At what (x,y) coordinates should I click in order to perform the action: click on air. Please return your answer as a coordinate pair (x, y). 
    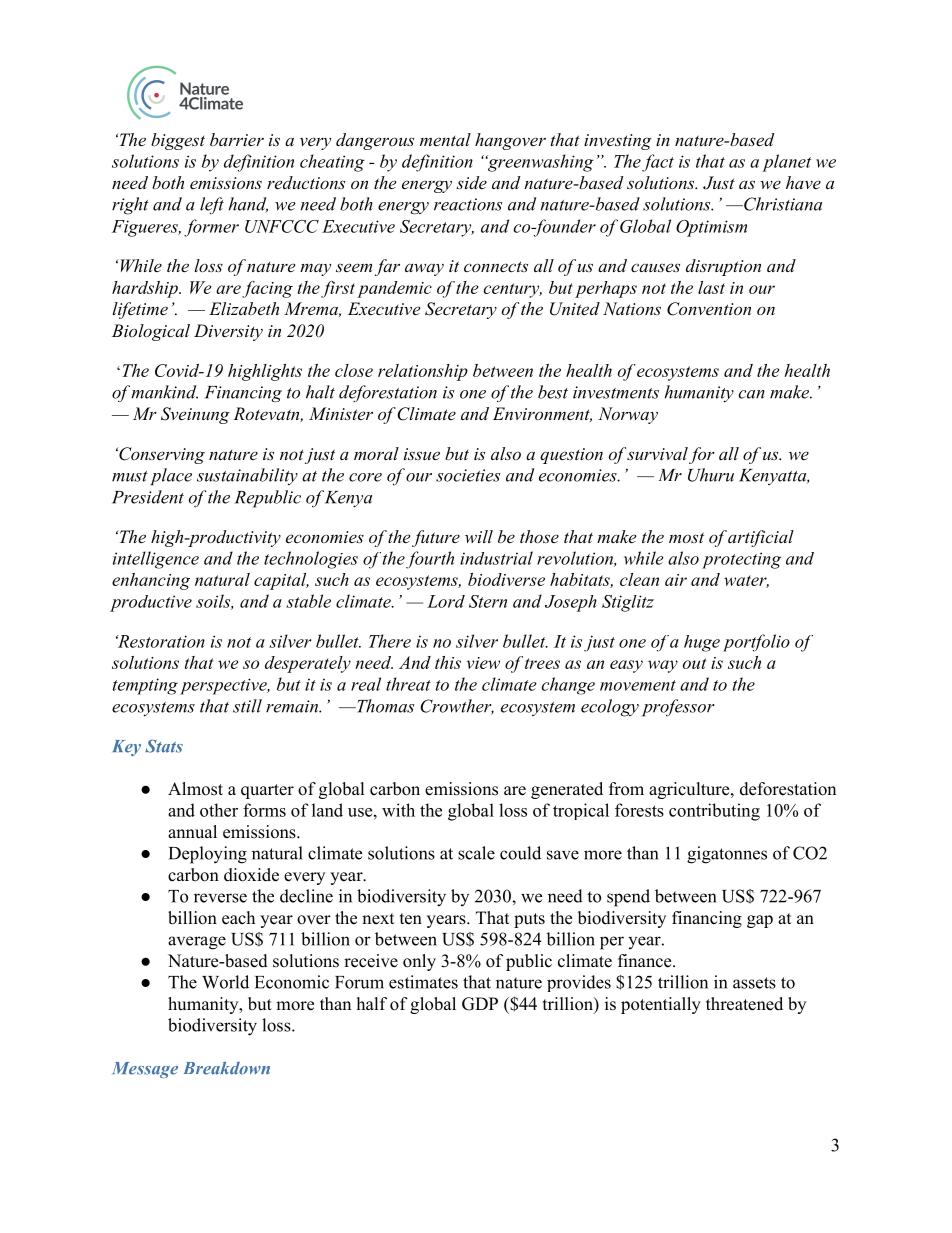
    Looking at the image, I should click on (676, 580).
